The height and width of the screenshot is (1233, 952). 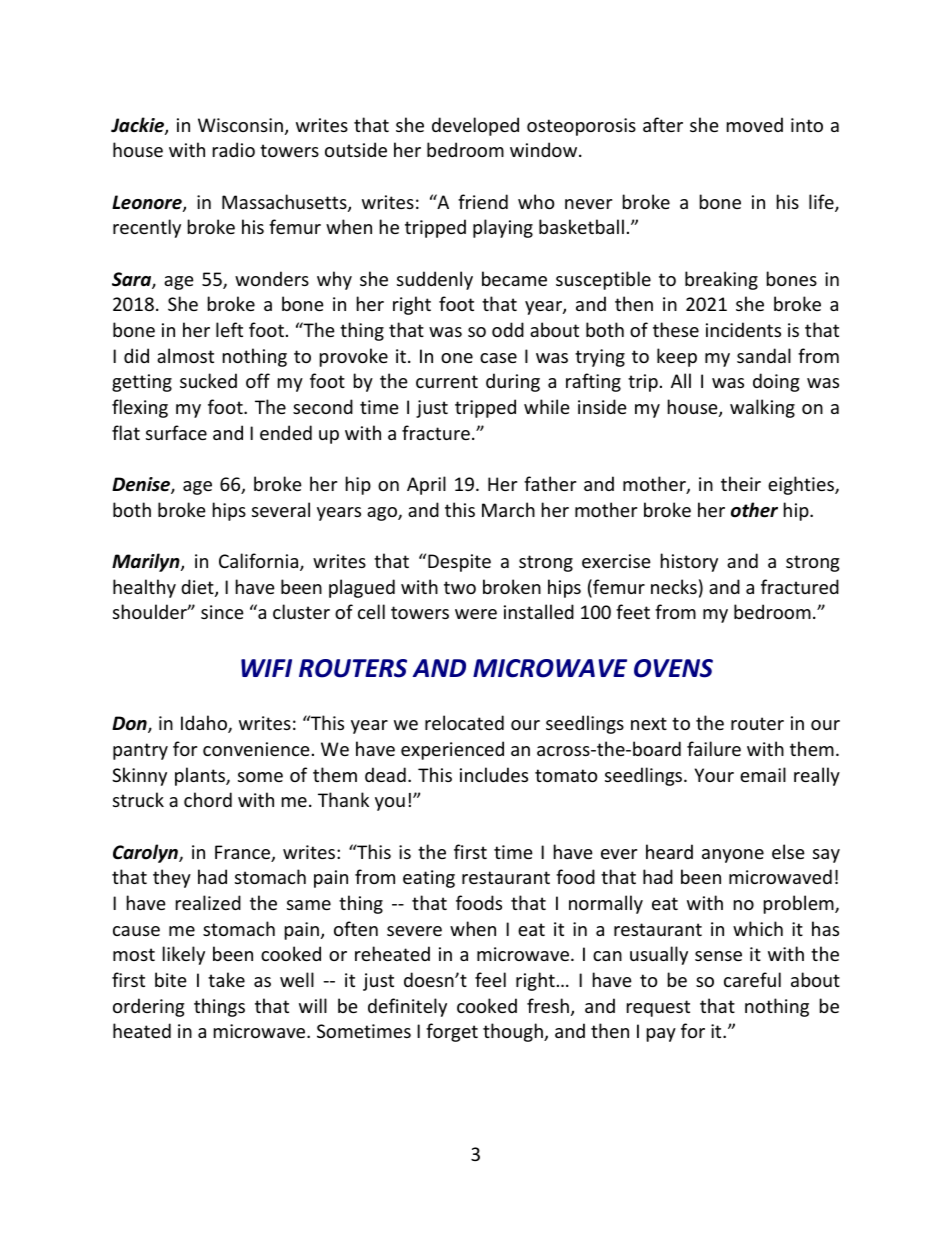 What do you see at coordinates (226, 979) in the screenshot?
I see `take` at bounding box center [226, 979].
